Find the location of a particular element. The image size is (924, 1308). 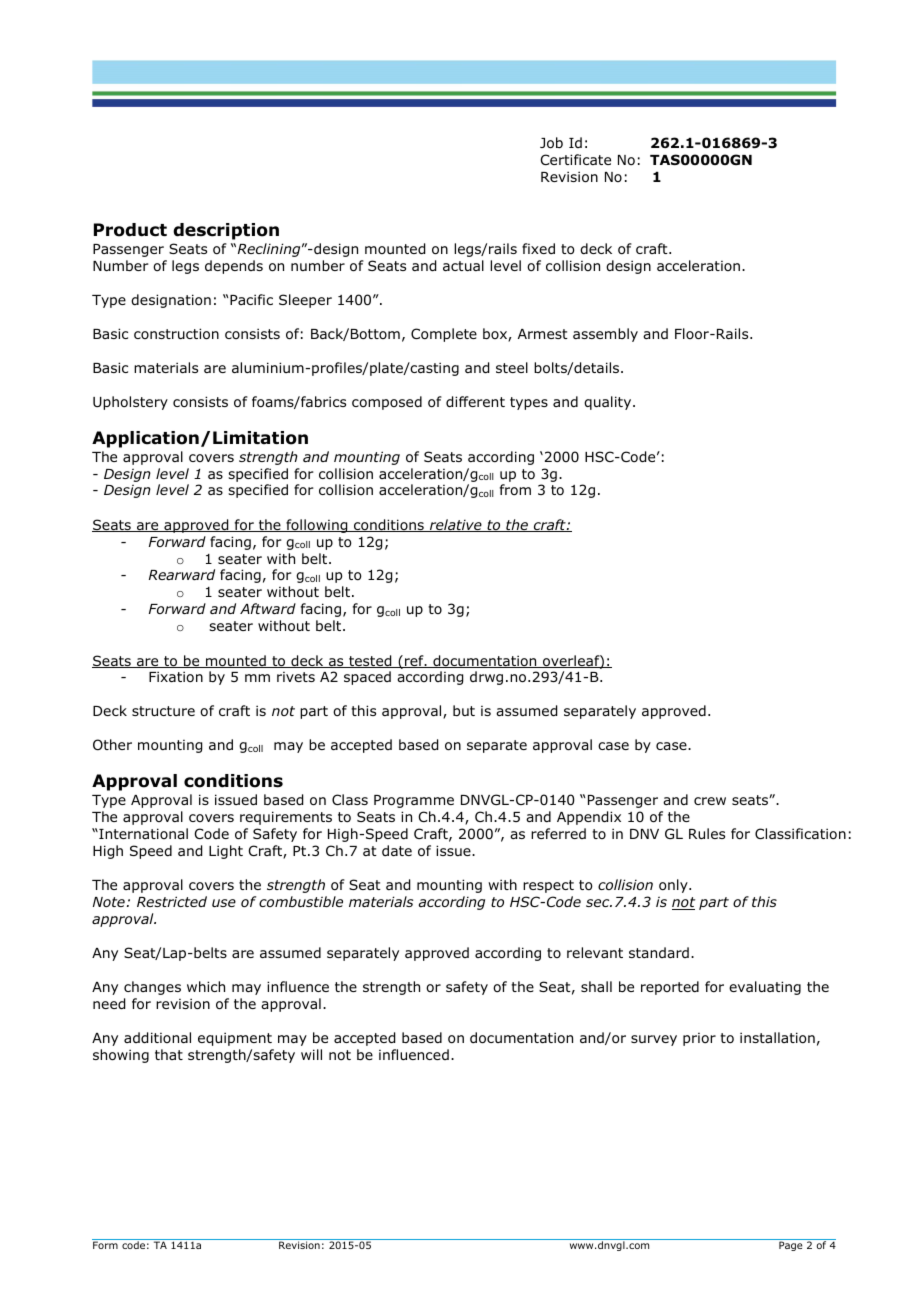

will is located at coordinates (311, 1054).
